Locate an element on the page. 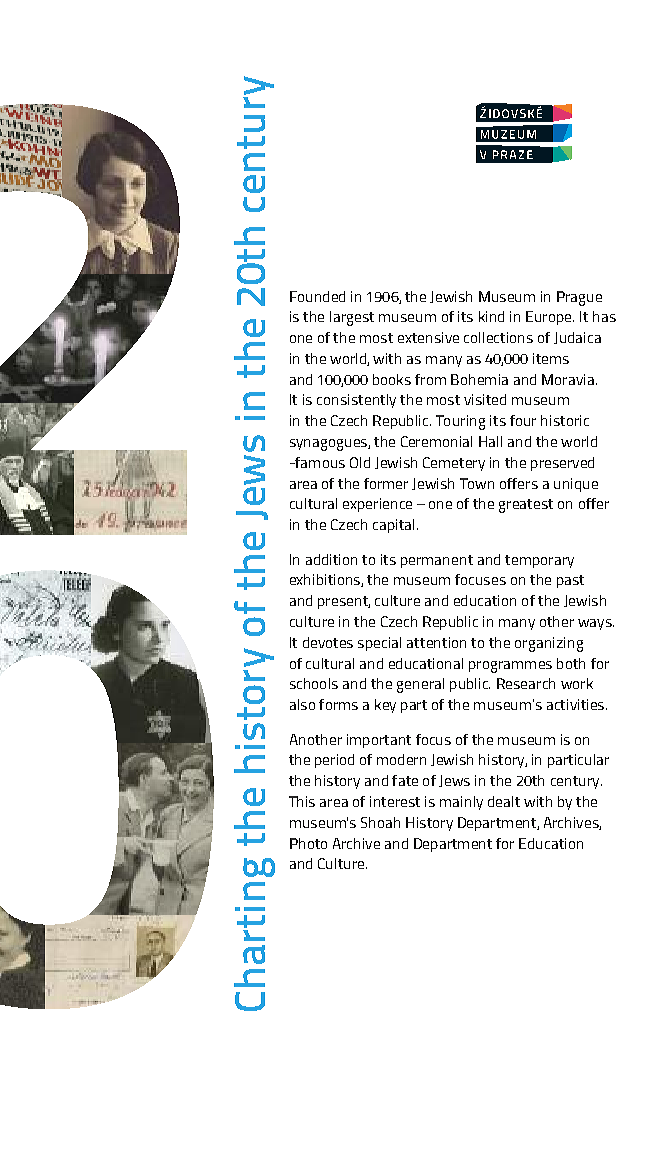 The width and height of the image is (650, 1155). largest is located at coordinates (352, 318).
